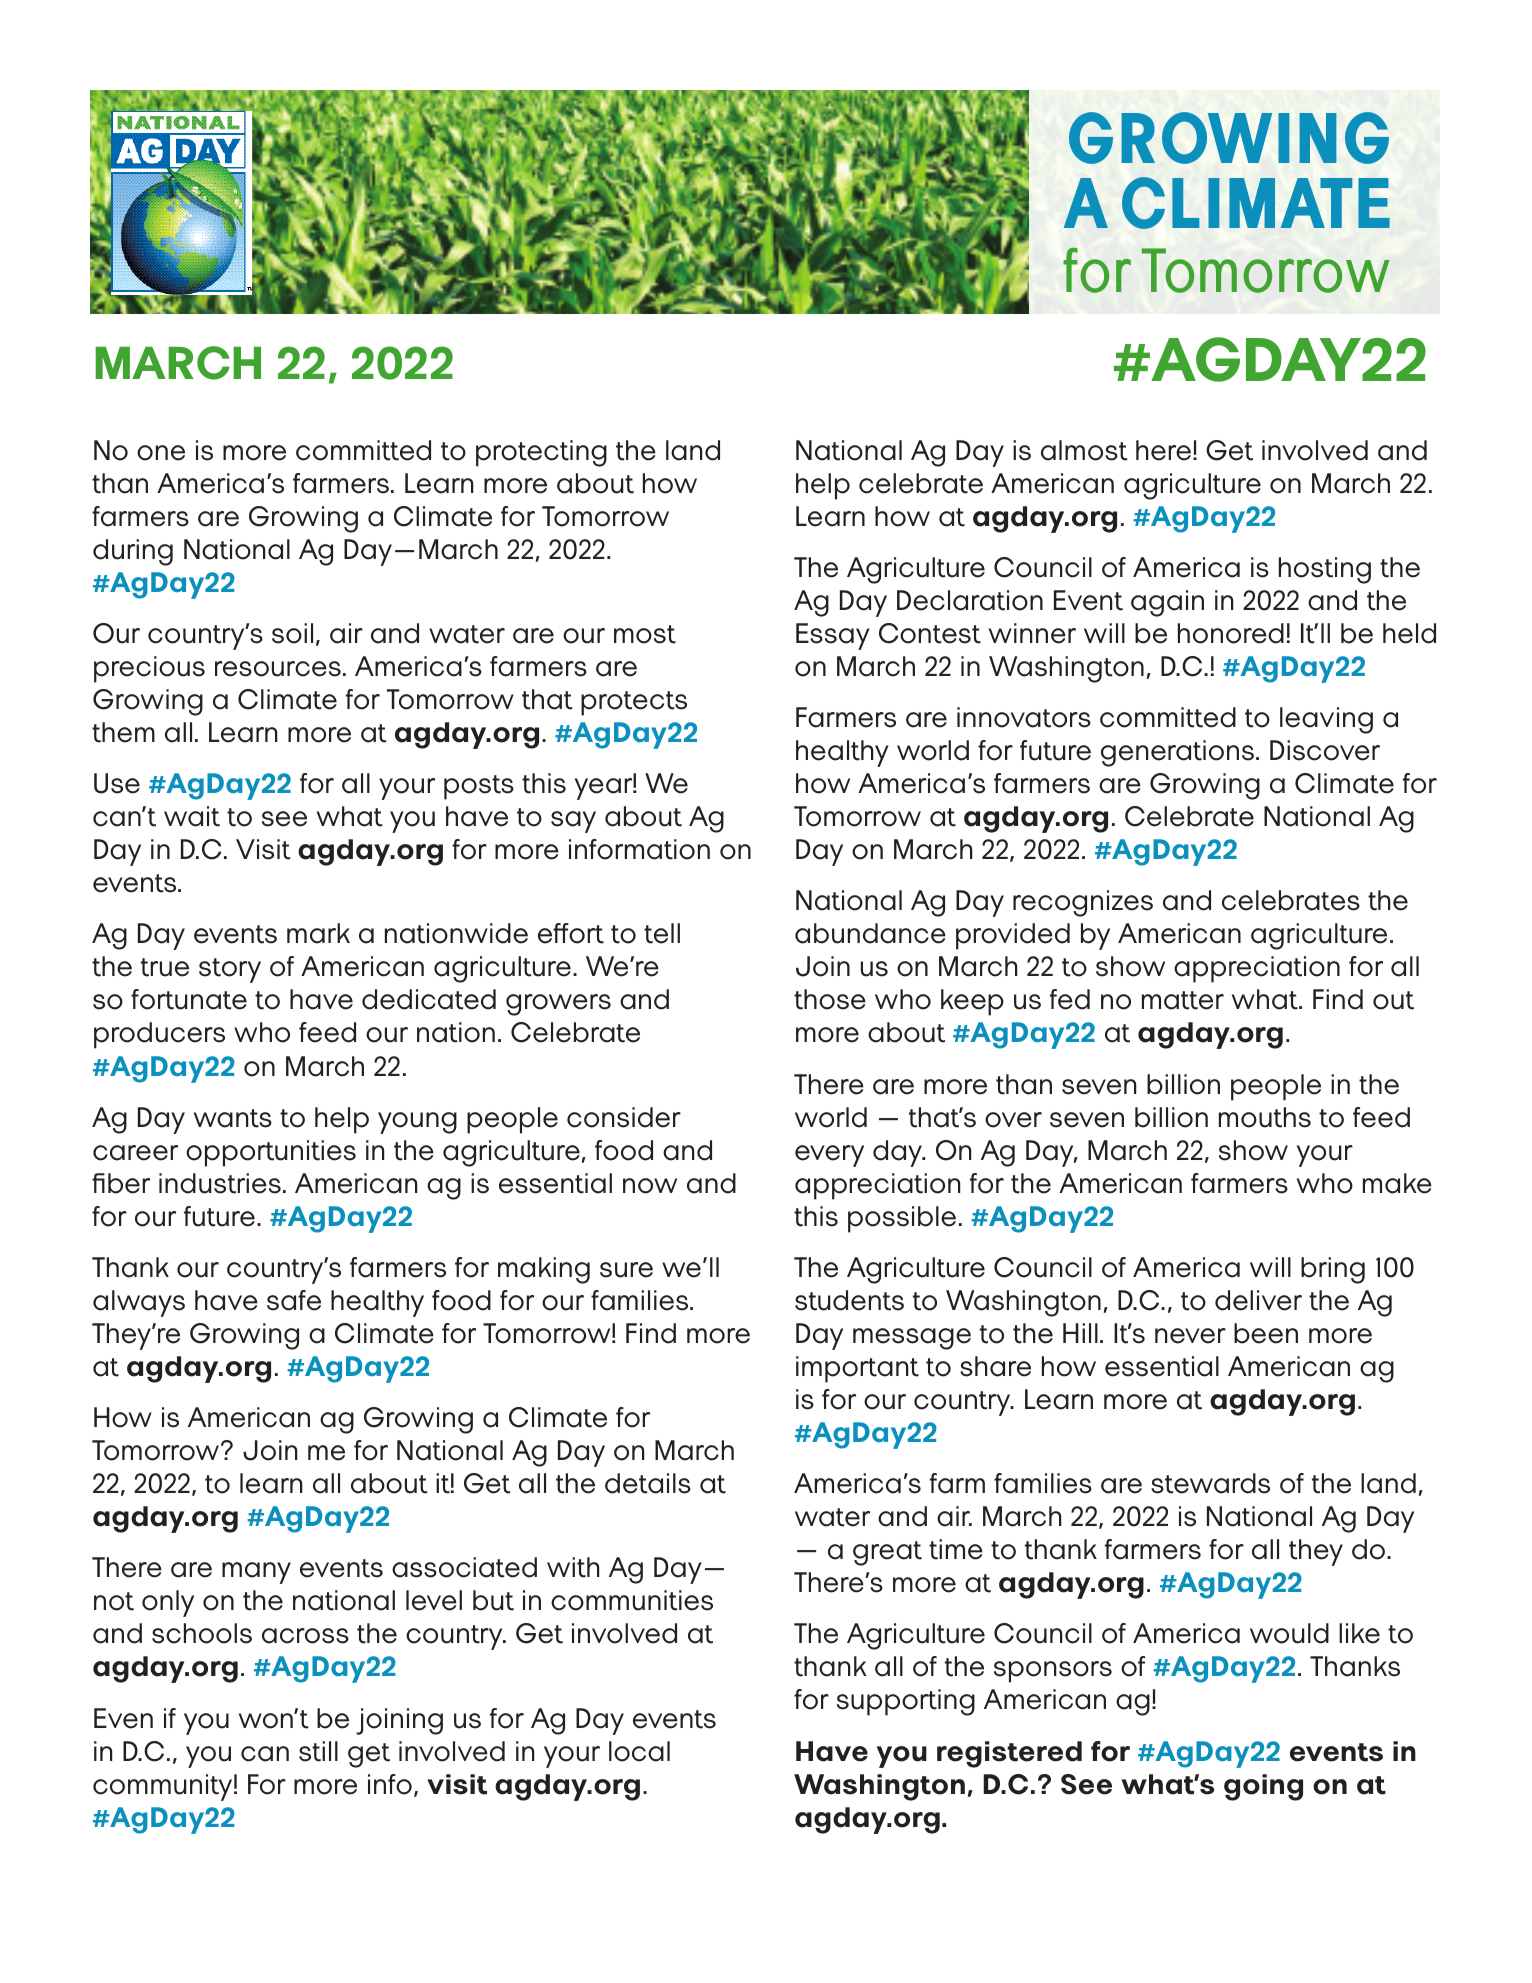 The width and height of the screenshot is (1532, 1983). What do you see at coordinates (648, 1483) in the screenshot?
I see `details` at bounding box center [648, 1483].
